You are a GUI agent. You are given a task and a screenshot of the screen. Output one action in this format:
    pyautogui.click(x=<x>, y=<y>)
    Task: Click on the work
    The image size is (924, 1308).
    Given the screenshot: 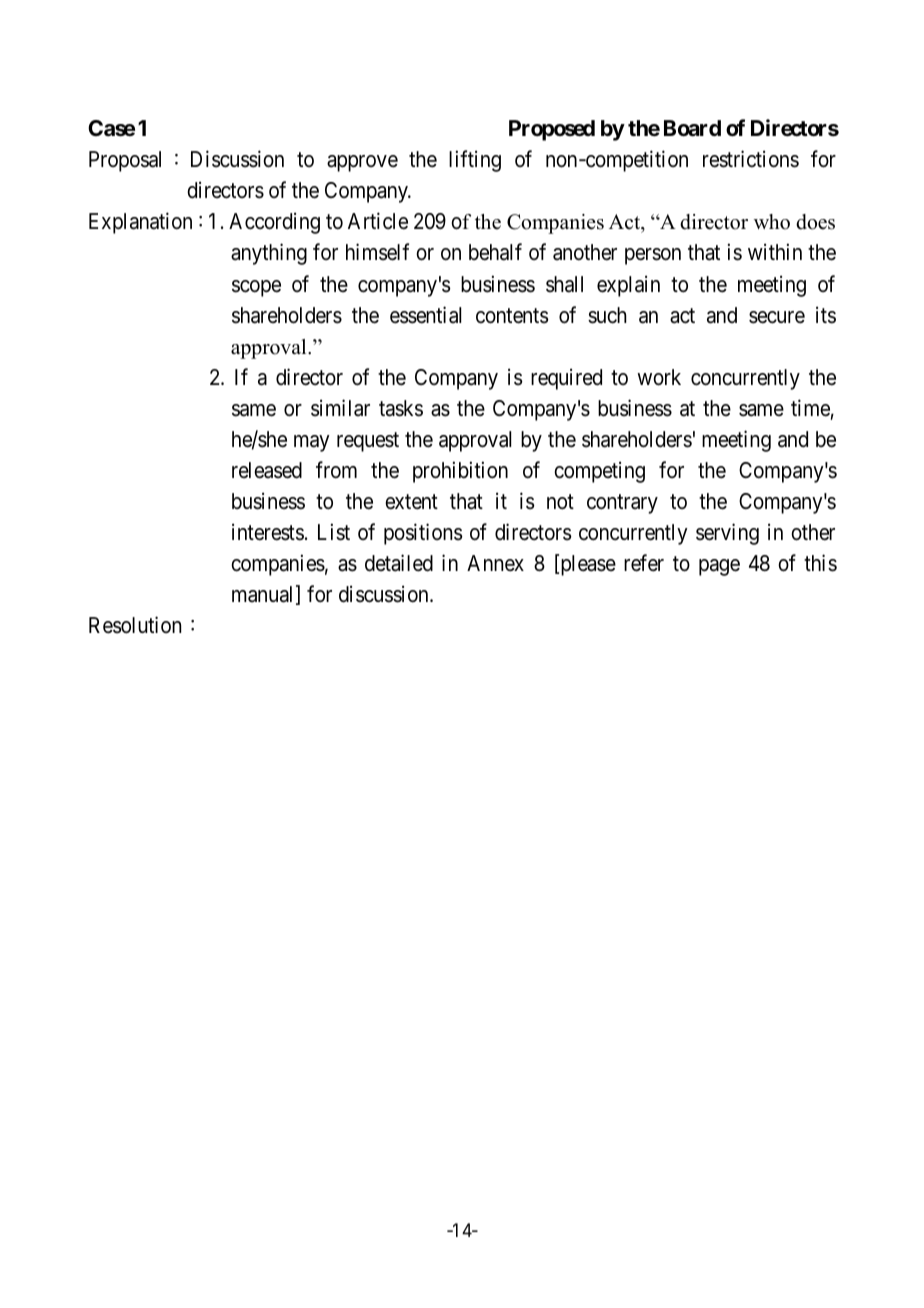 What is the action you would take?
    pyautogui.click(x=659, y=377)
